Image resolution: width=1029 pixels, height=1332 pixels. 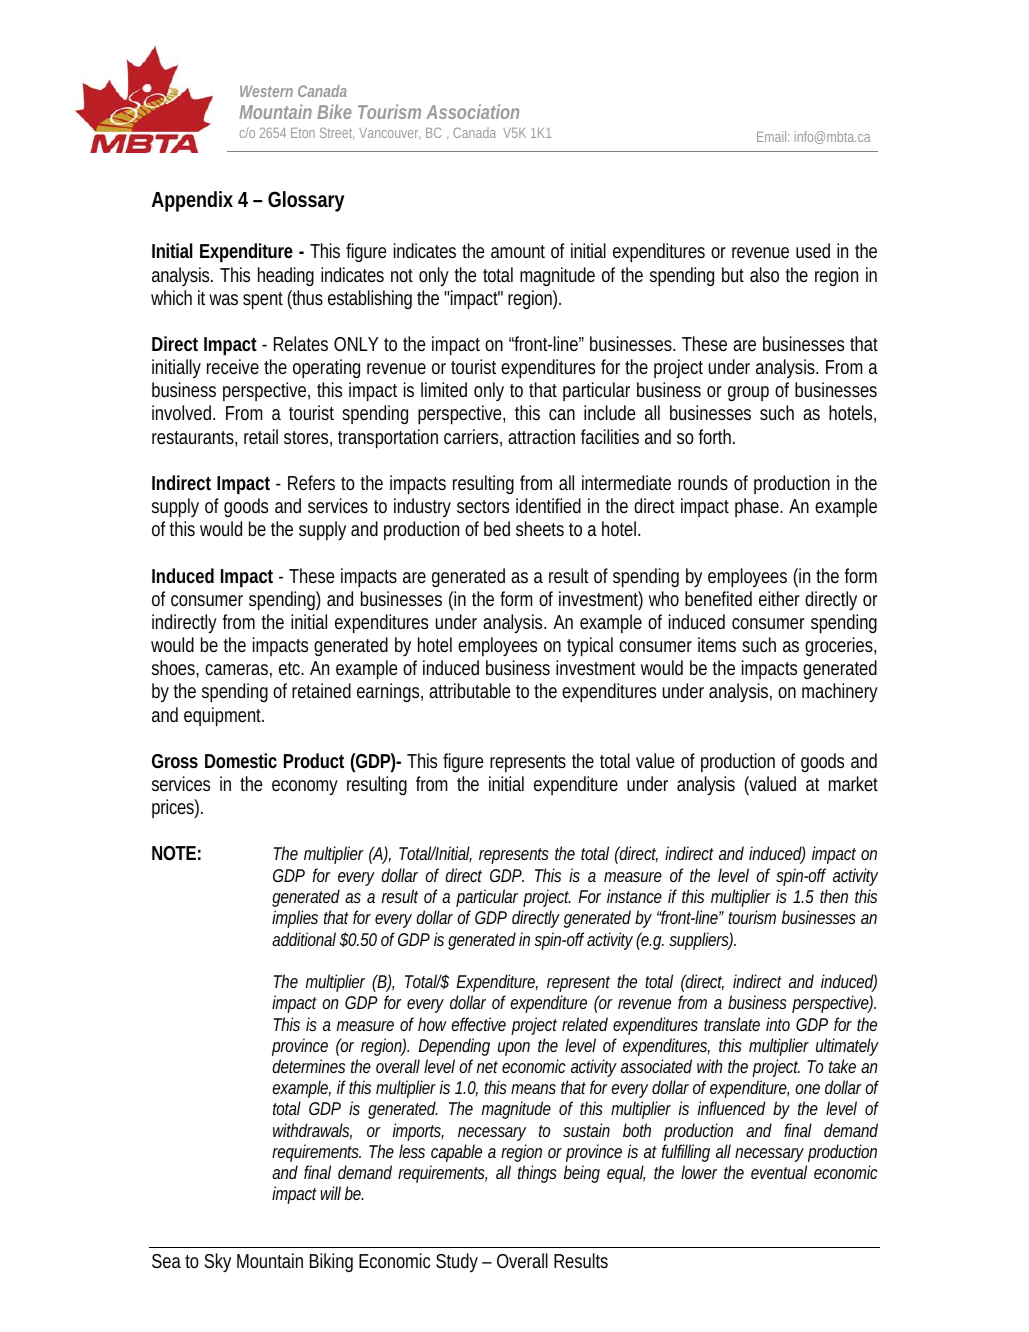 I want to click on Western, so click(x=266, y=91).
